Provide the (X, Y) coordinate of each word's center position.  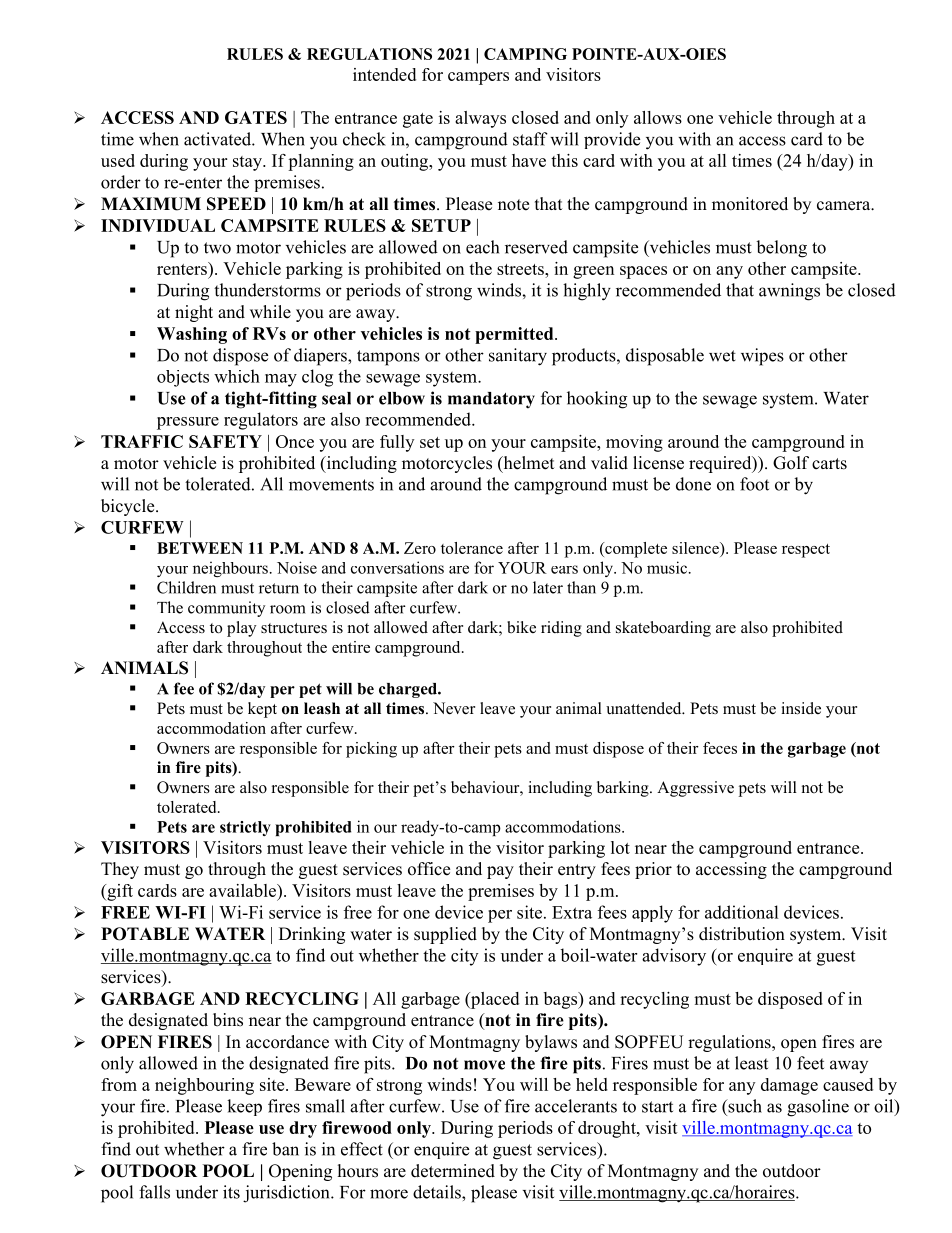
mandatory (491, 400)
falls (154, 1192)
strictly (245, 828)
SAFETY (225, 441)
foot (754, 484)
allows (658, 117)
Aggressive (695, 789)
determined (453, 1171)
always (480, 119)
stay (248, 163)
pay (500, 872)
